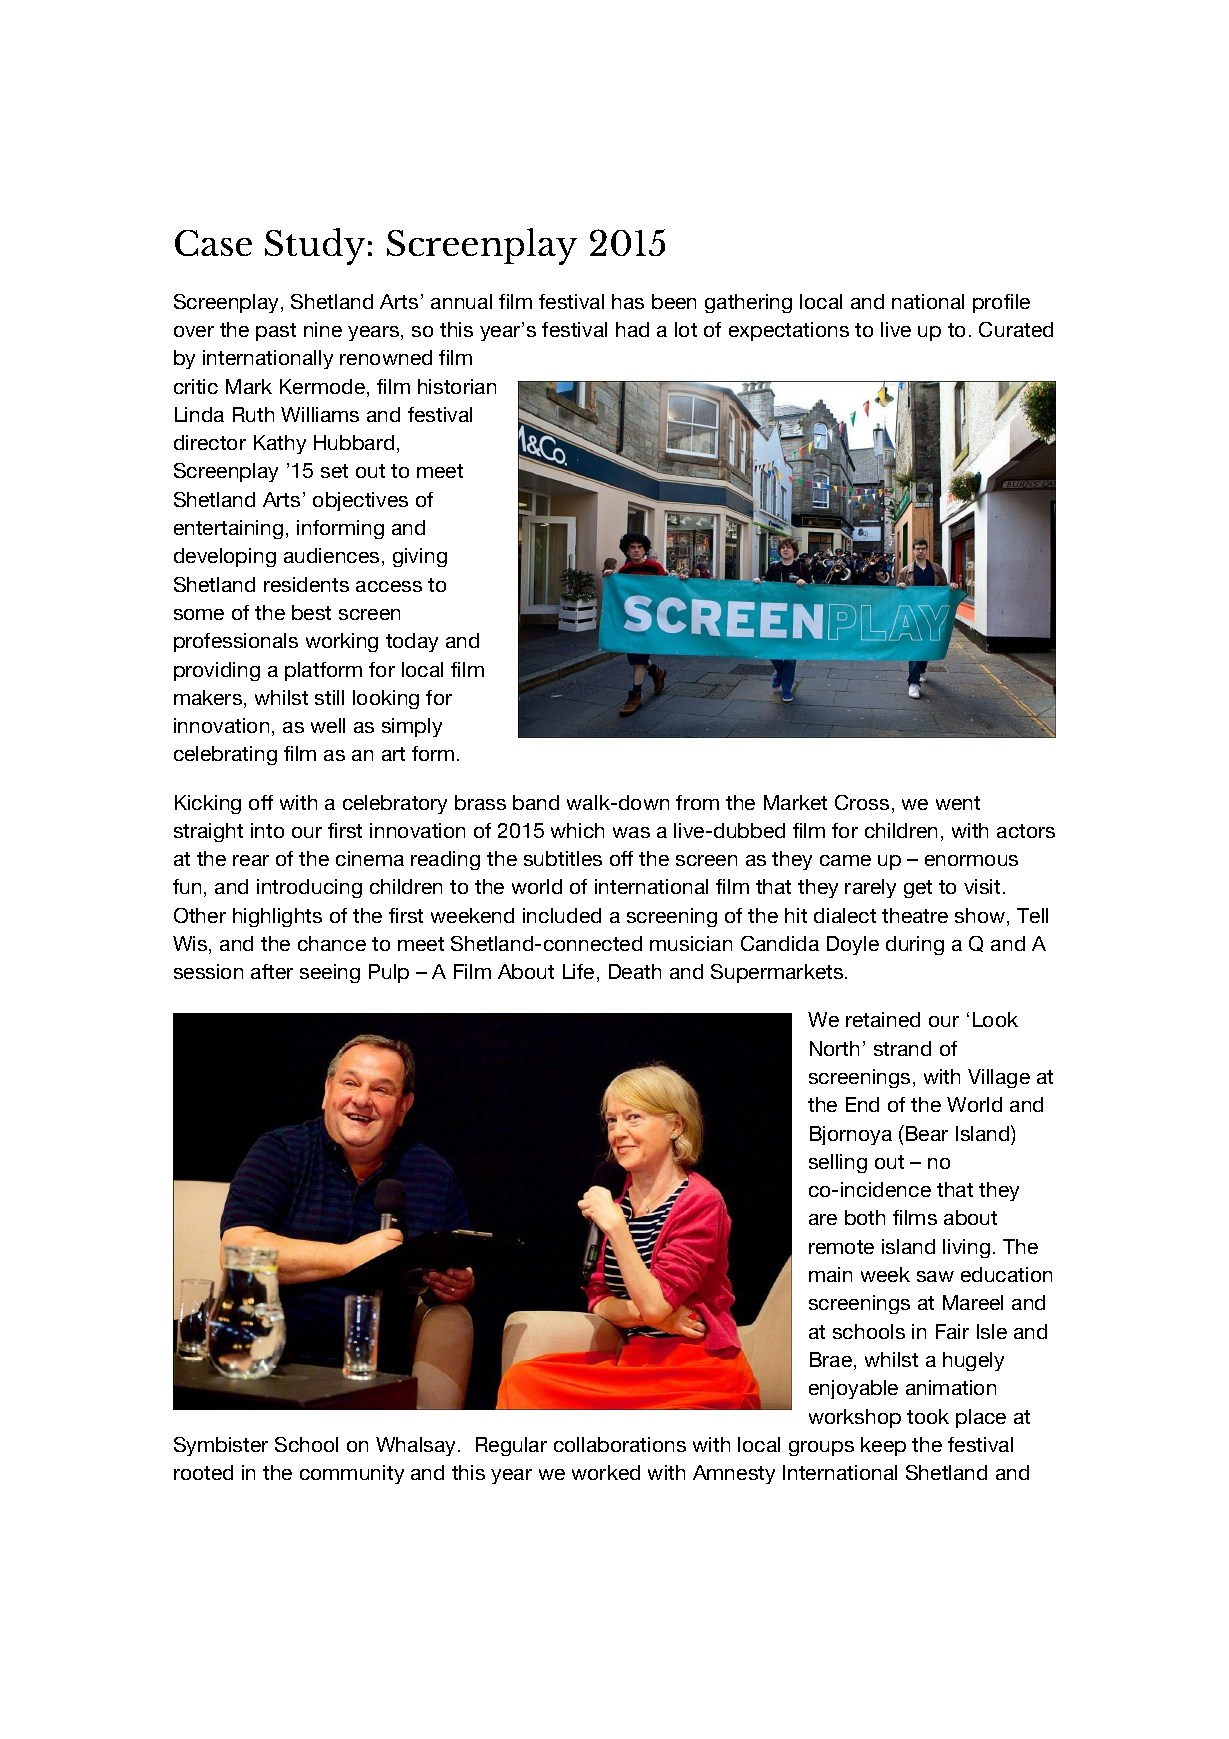 This screenshot has height=1739, width=1229. What do you see at coordinates (1001, 303) in the screenshot?
I see `profile` at bounding box center [1001, 303].
